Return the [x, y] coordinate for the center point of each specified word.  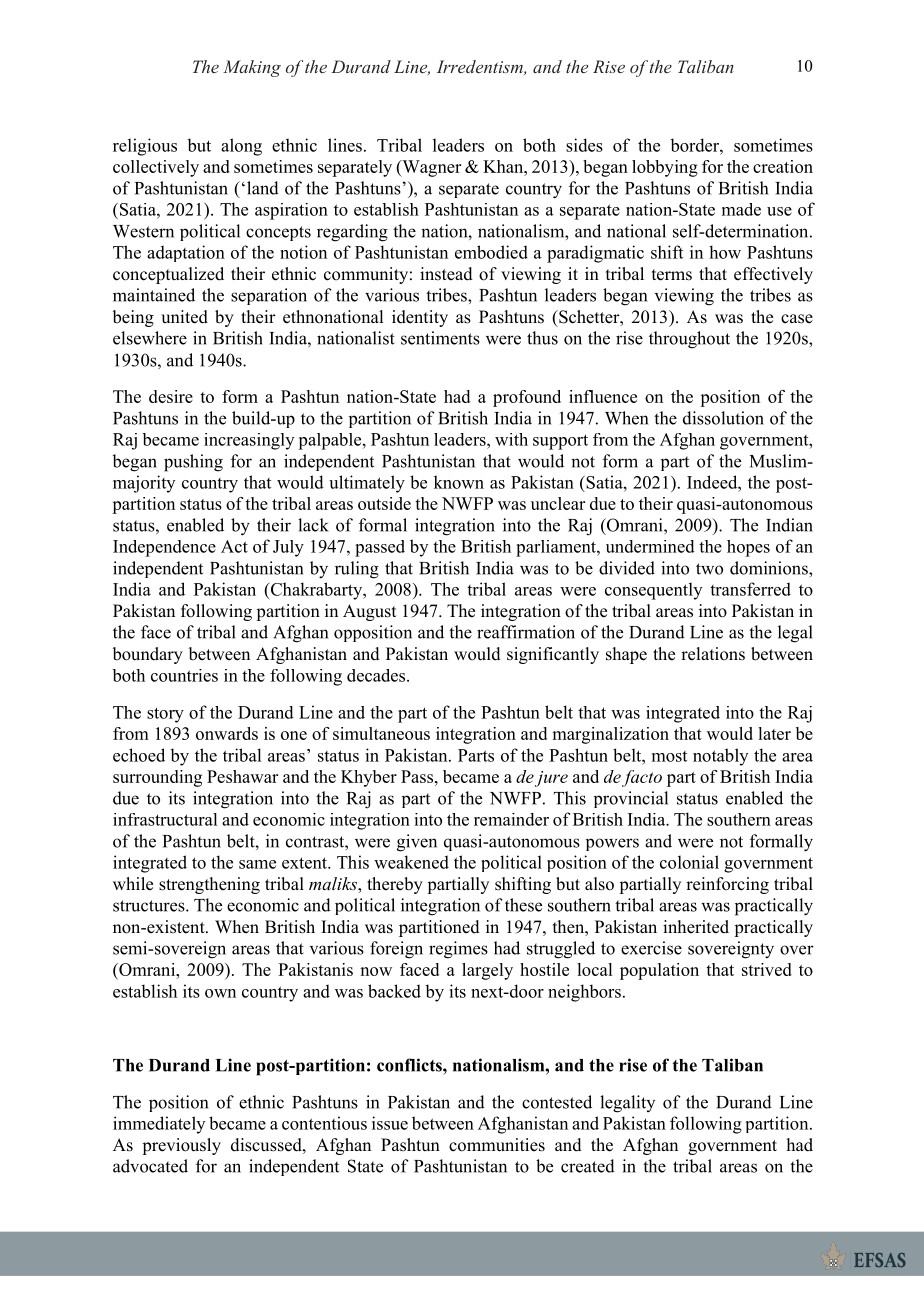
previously [181, 1146]
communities [497, 1145]
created [588, 1166]
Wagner [430, 168]
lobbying [665, 168]
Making [252, 68]
